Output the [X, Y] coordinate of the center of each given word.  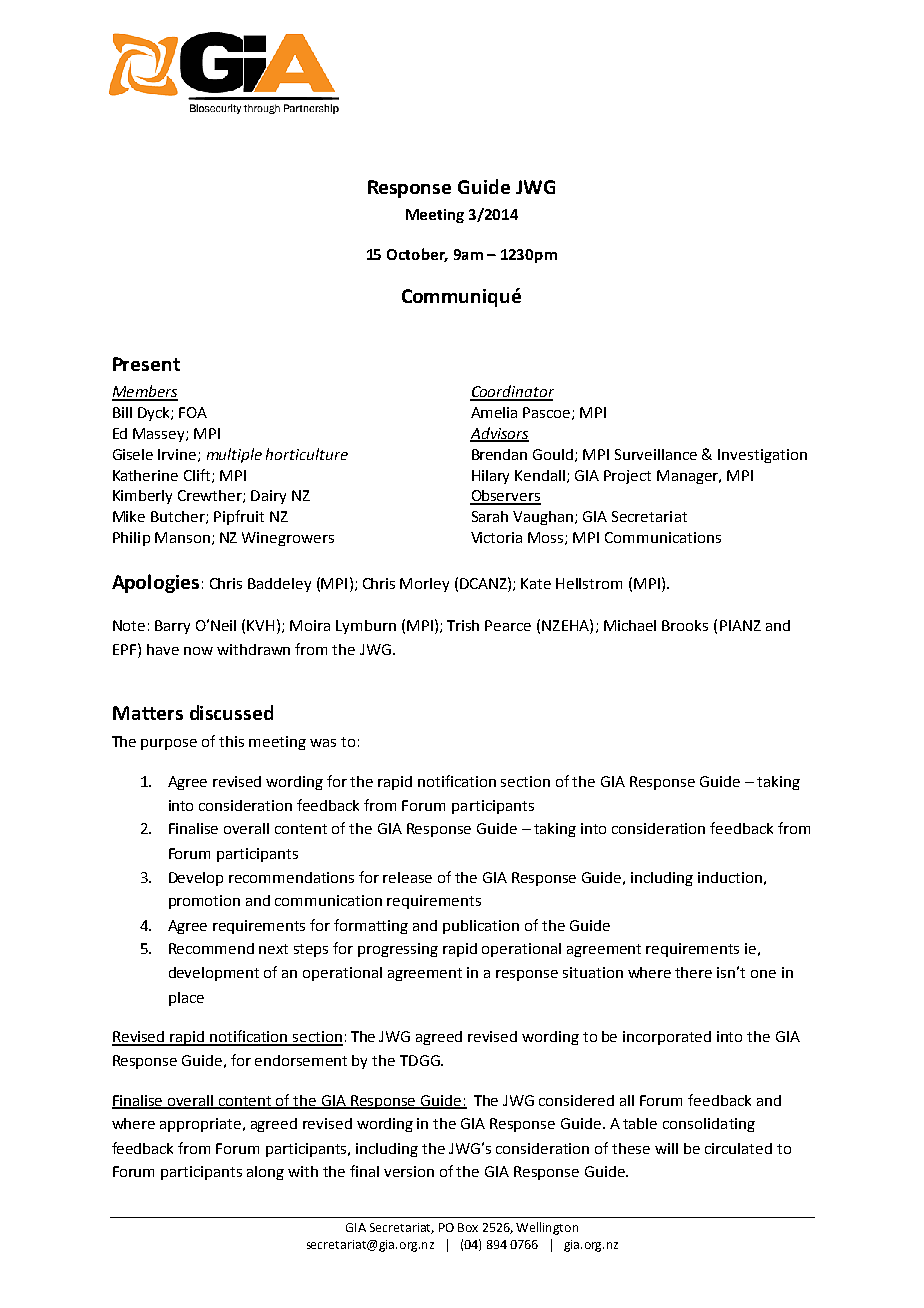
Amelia [494, 412]
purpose [169, 744]
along [265, 1173]
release [407, 877]
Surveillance [656, 454]
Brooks [685, 625]
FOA [193, 412]
